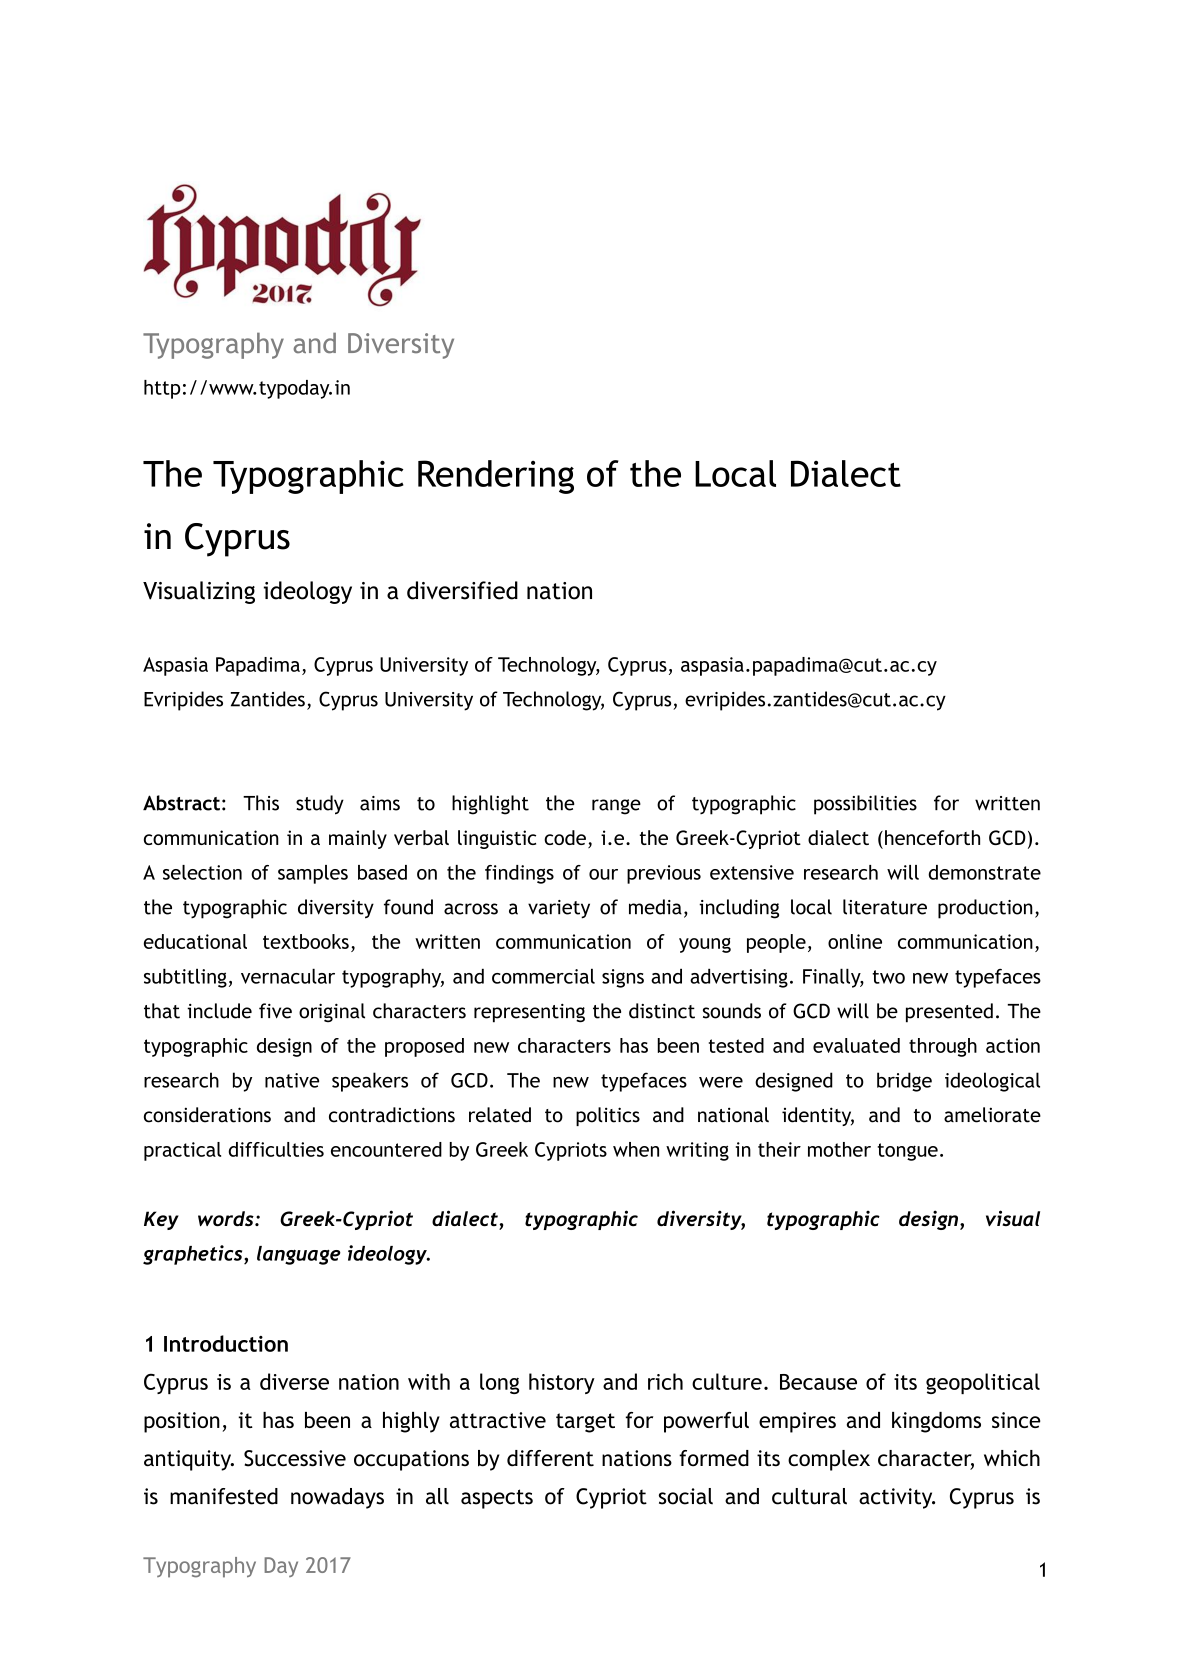  What do you see at coordinates (462, 590) in the screenshot?
I see `diversified` at bounding box center [462, 590].
